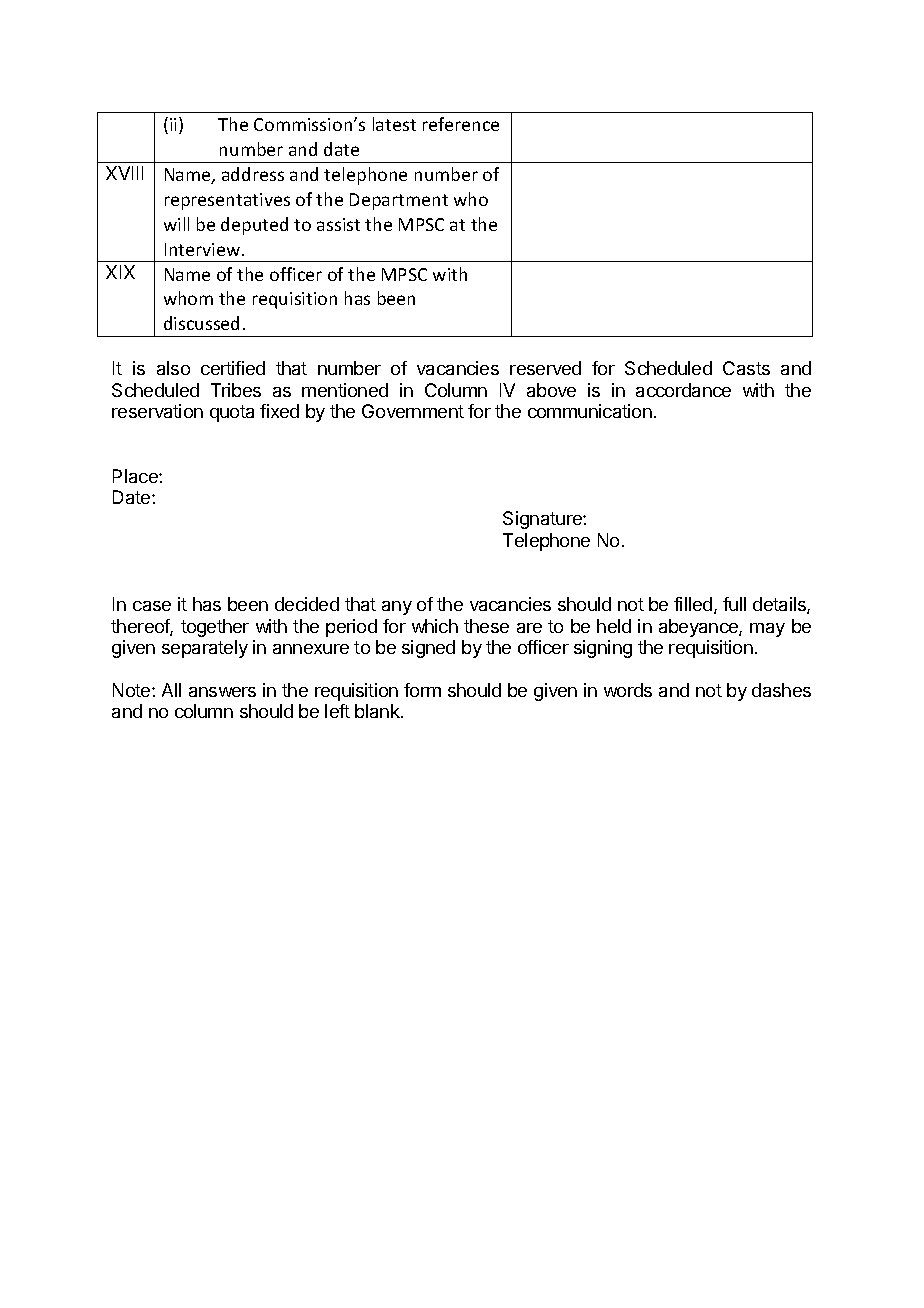 Image resolution: width=924 pixels, height=1308 pixels. What do you see at coordinates (394, 124) in the page?
I see `latest` at bounding box center [394, 124].
